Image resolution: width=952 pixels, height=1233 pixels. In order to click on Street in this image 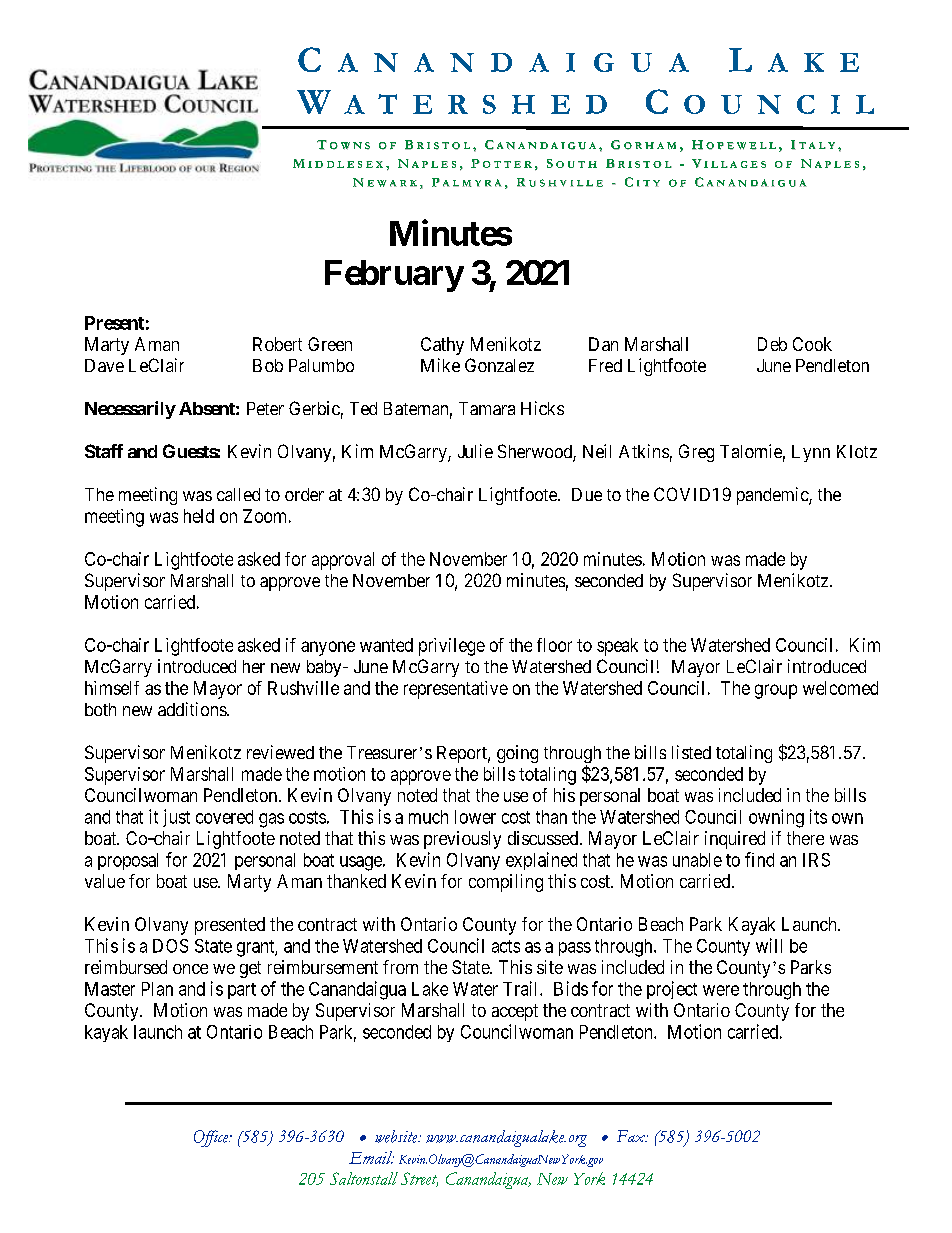, I will do `click(419, 1179)`.
